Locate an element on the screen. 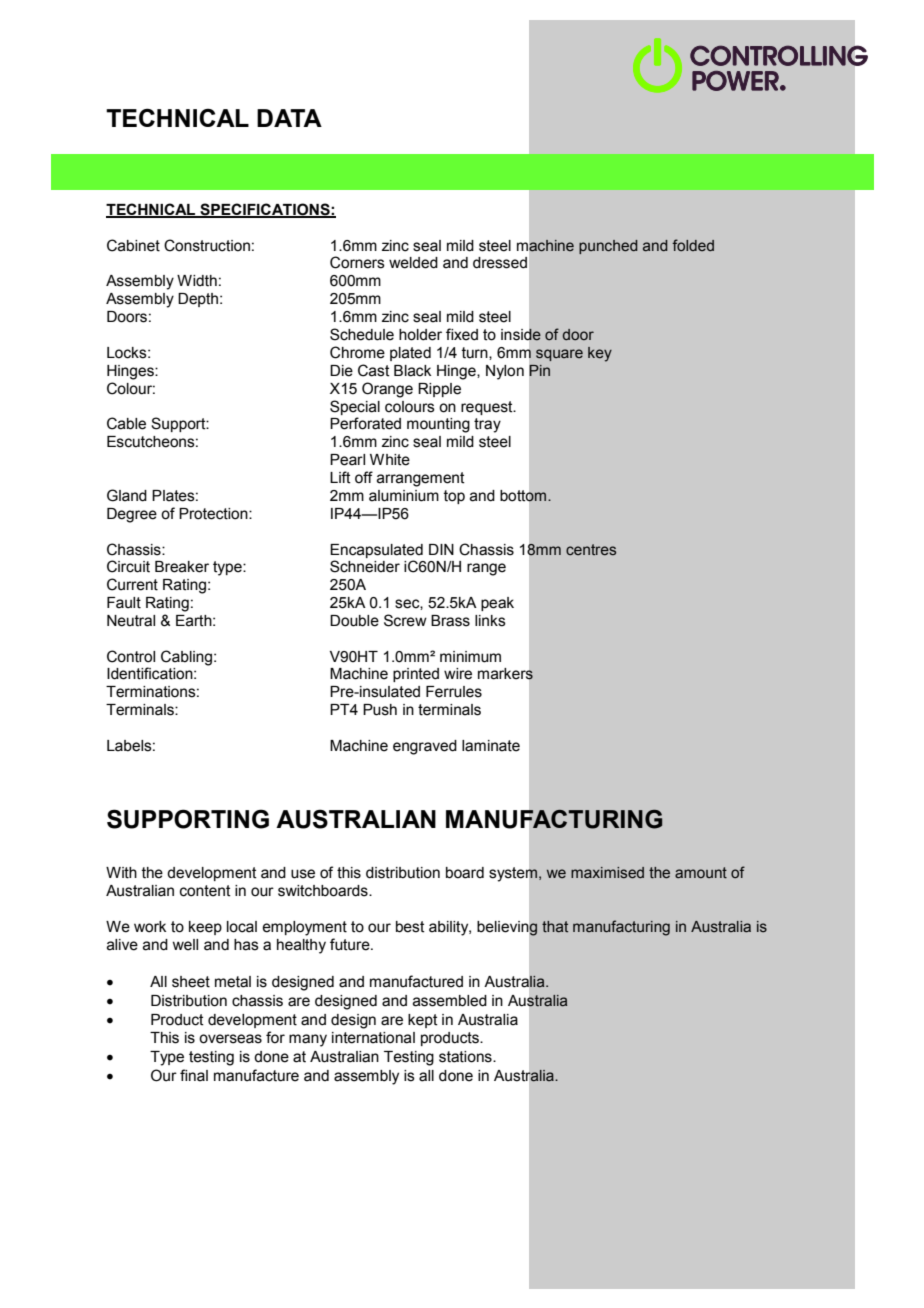 This screenshot has height=1308, width=924. punched is located at coordinates (608, 247).
